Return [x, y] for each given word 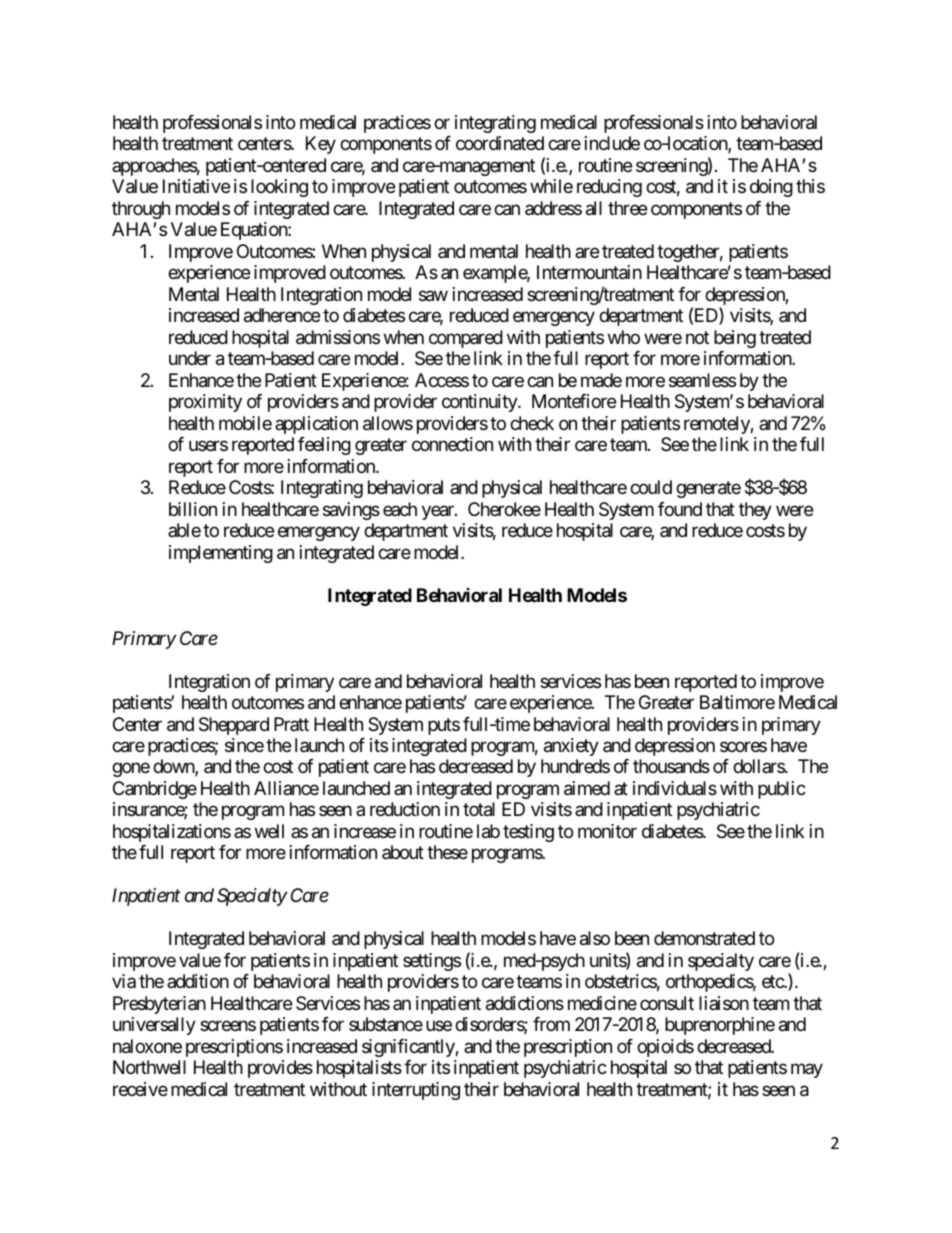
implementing [221, 554]
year [439, 512]
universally [154, 1026]
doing [771, 188]
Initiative [196, 186]
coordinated [500, 143]
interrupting [416, 1091]
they [755, 511]
